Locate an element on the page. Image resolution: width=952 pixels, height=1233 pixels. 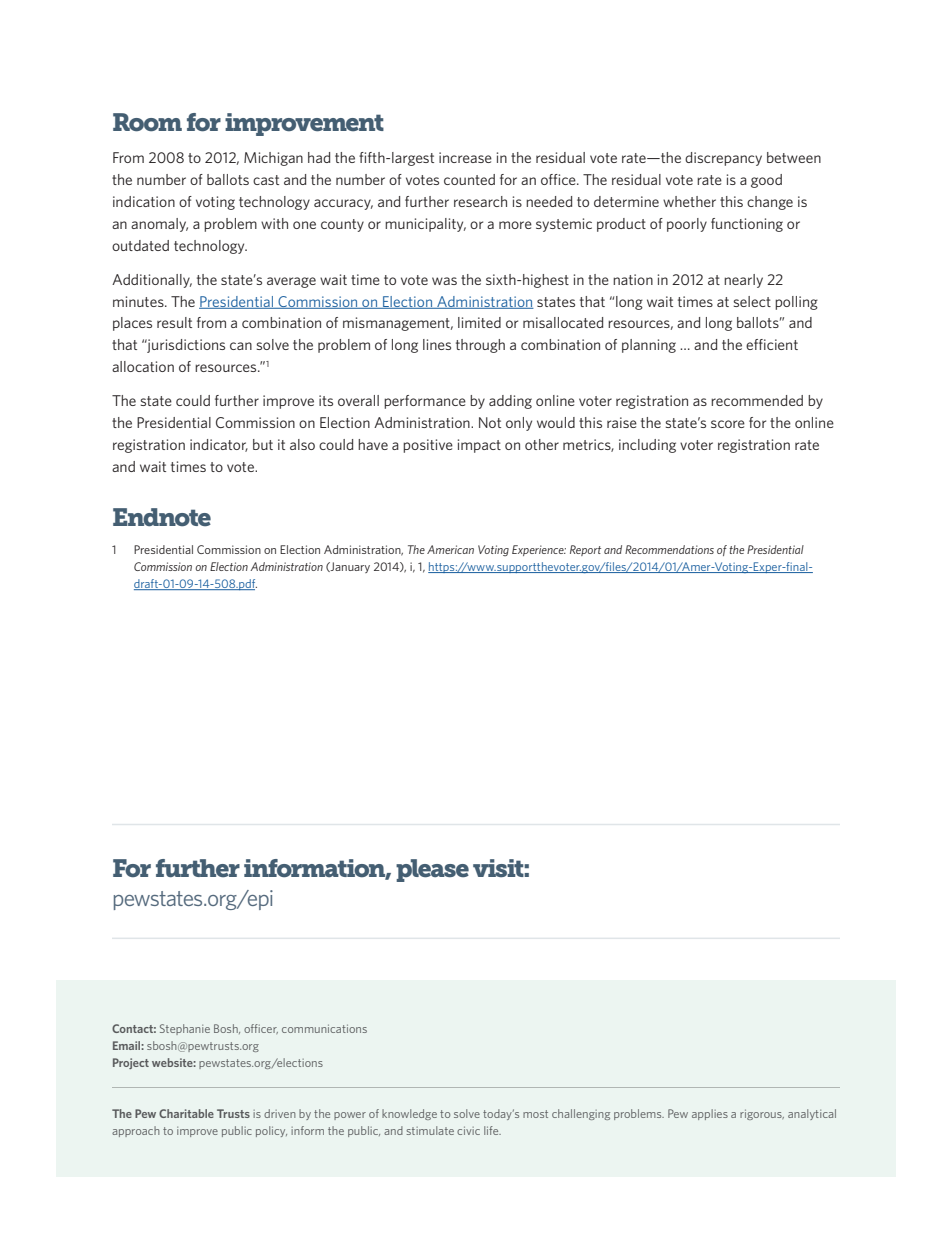
civic is located at coordinates (468, 1130).
